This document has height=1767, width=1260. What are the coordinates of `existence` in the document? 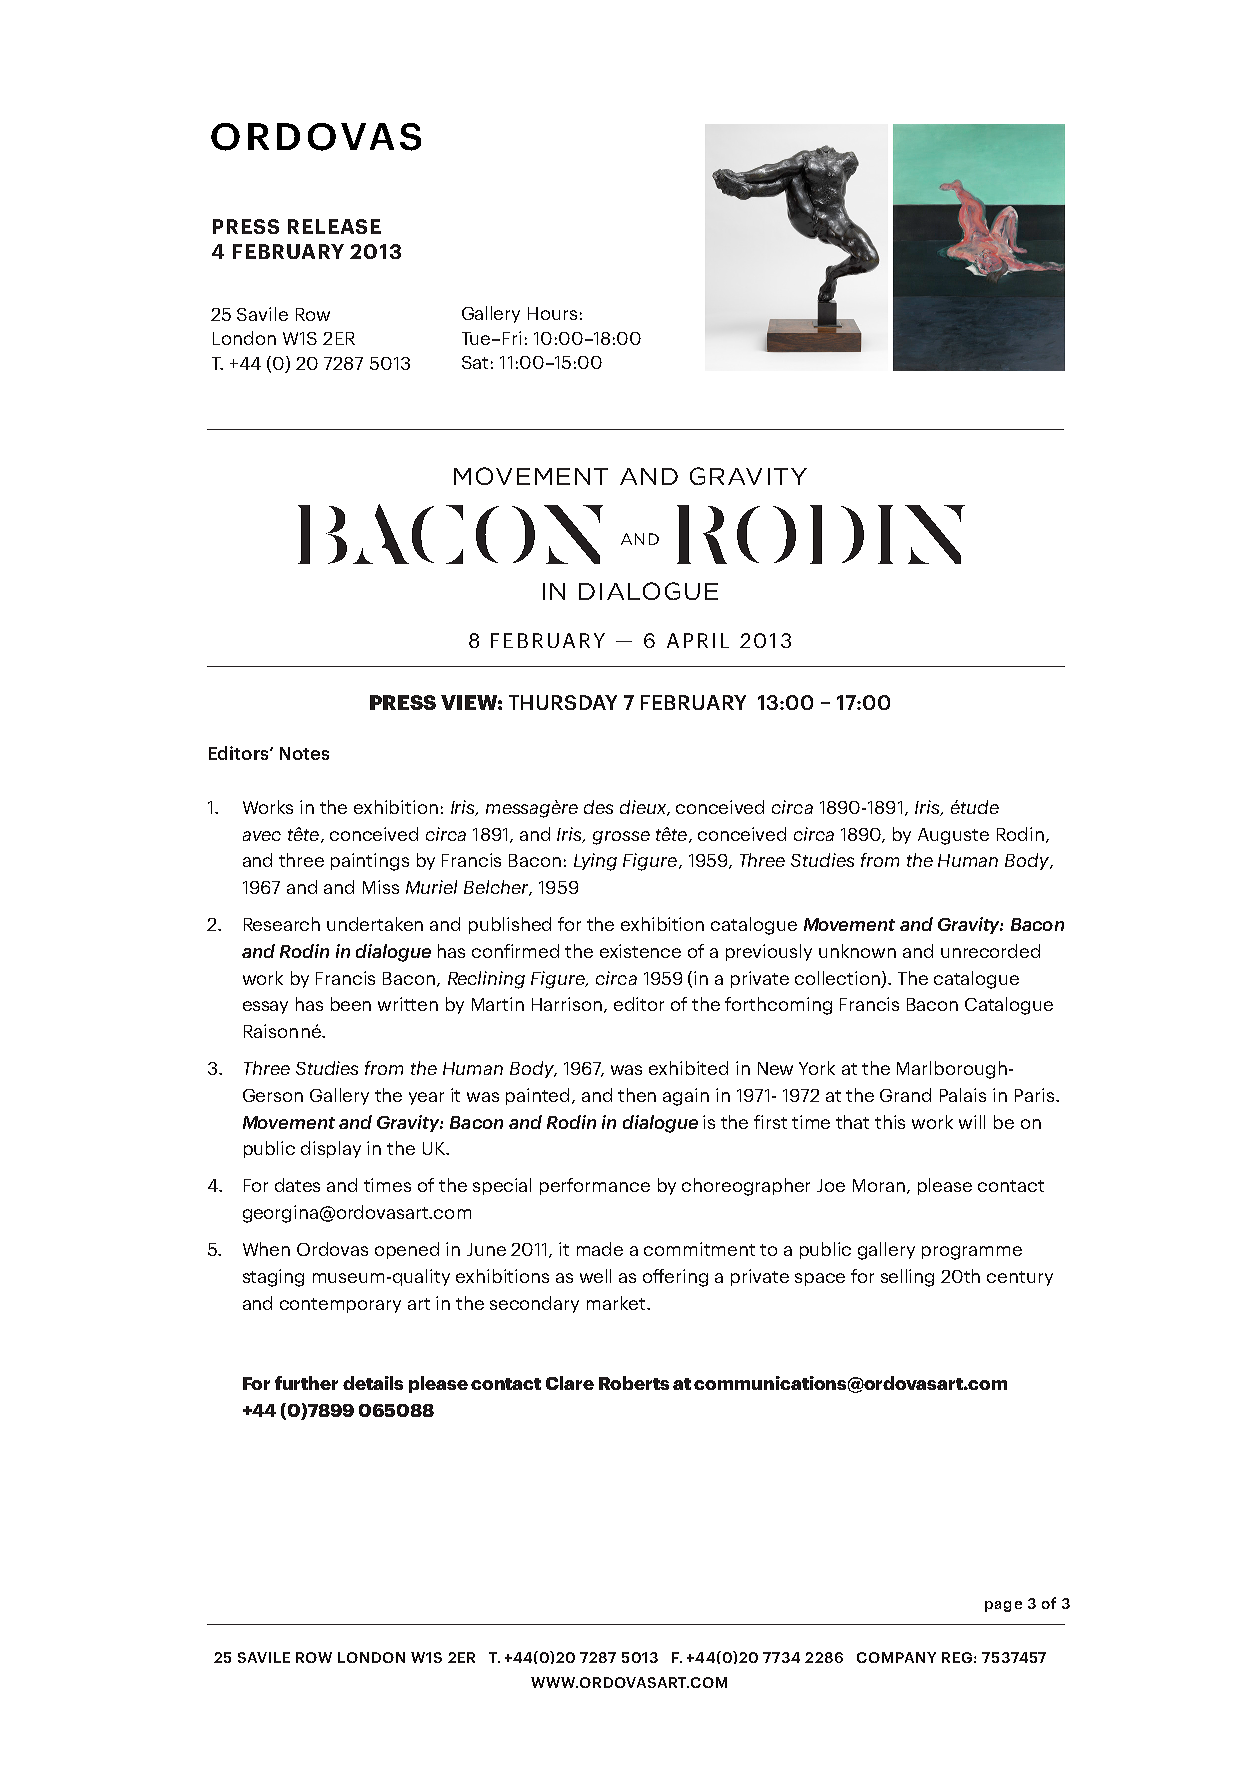 It's located at (640, 951).
